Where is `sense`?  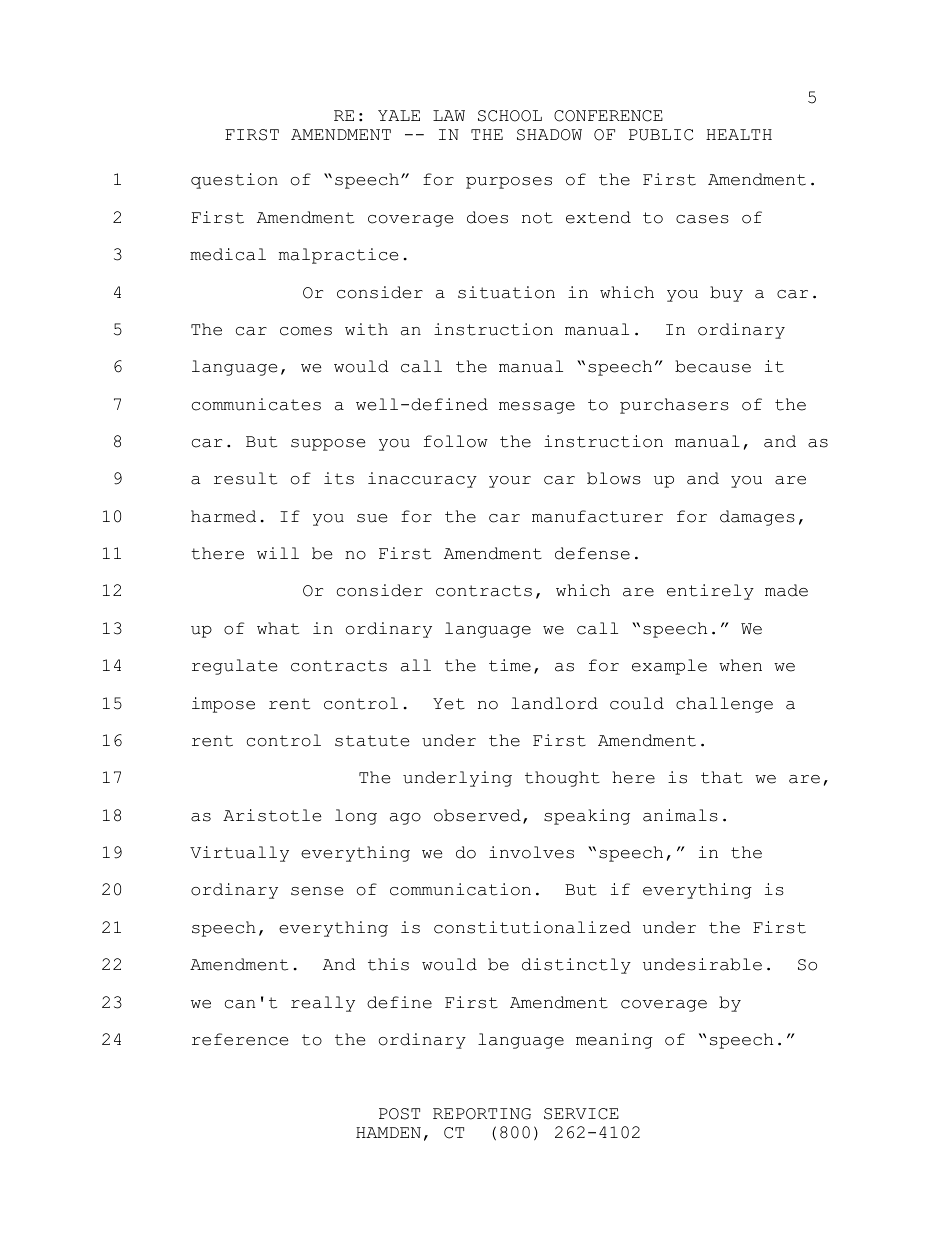 sense is located at coordinates (317, 891).
